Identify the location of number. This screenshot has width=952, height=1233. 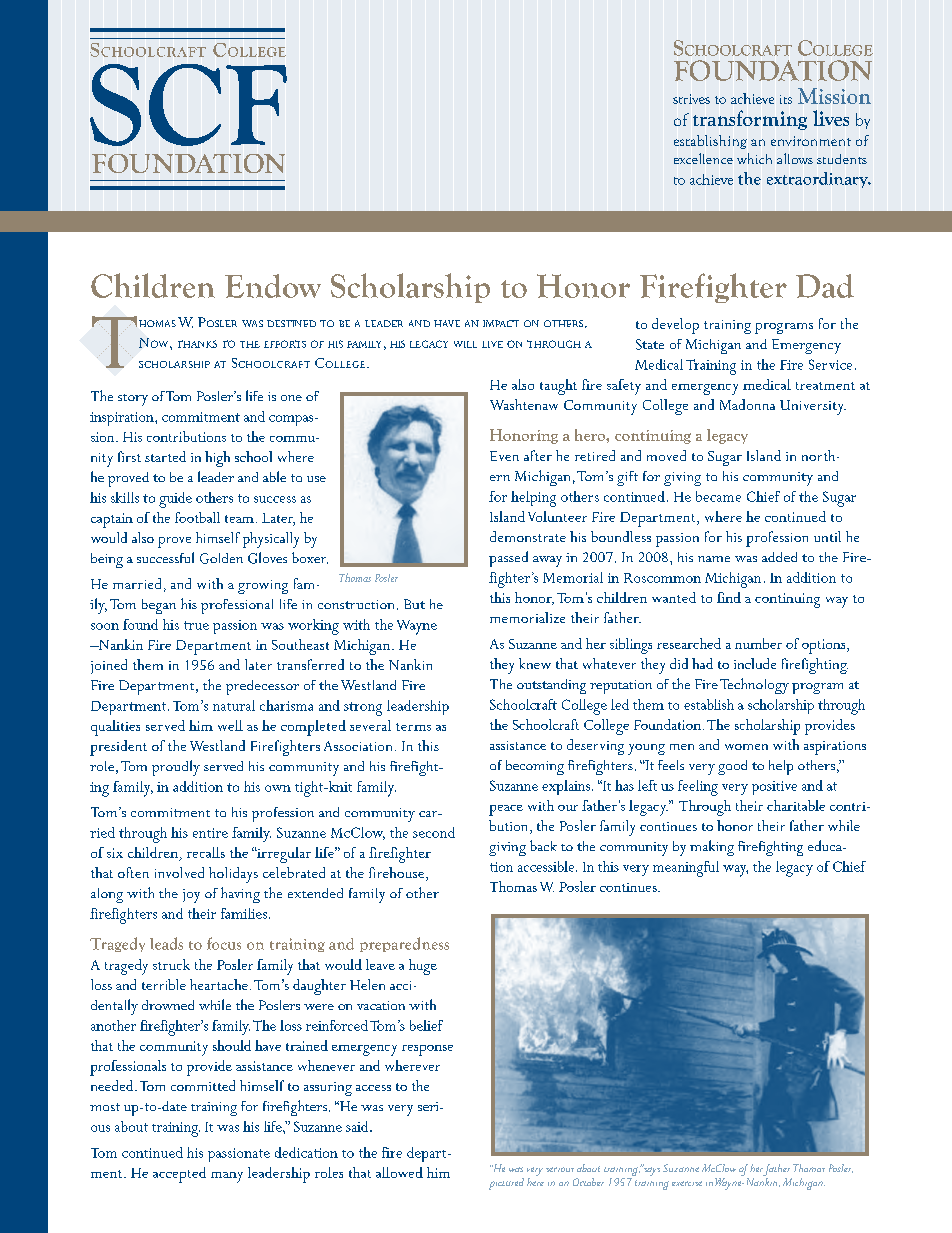
(758, 643).
